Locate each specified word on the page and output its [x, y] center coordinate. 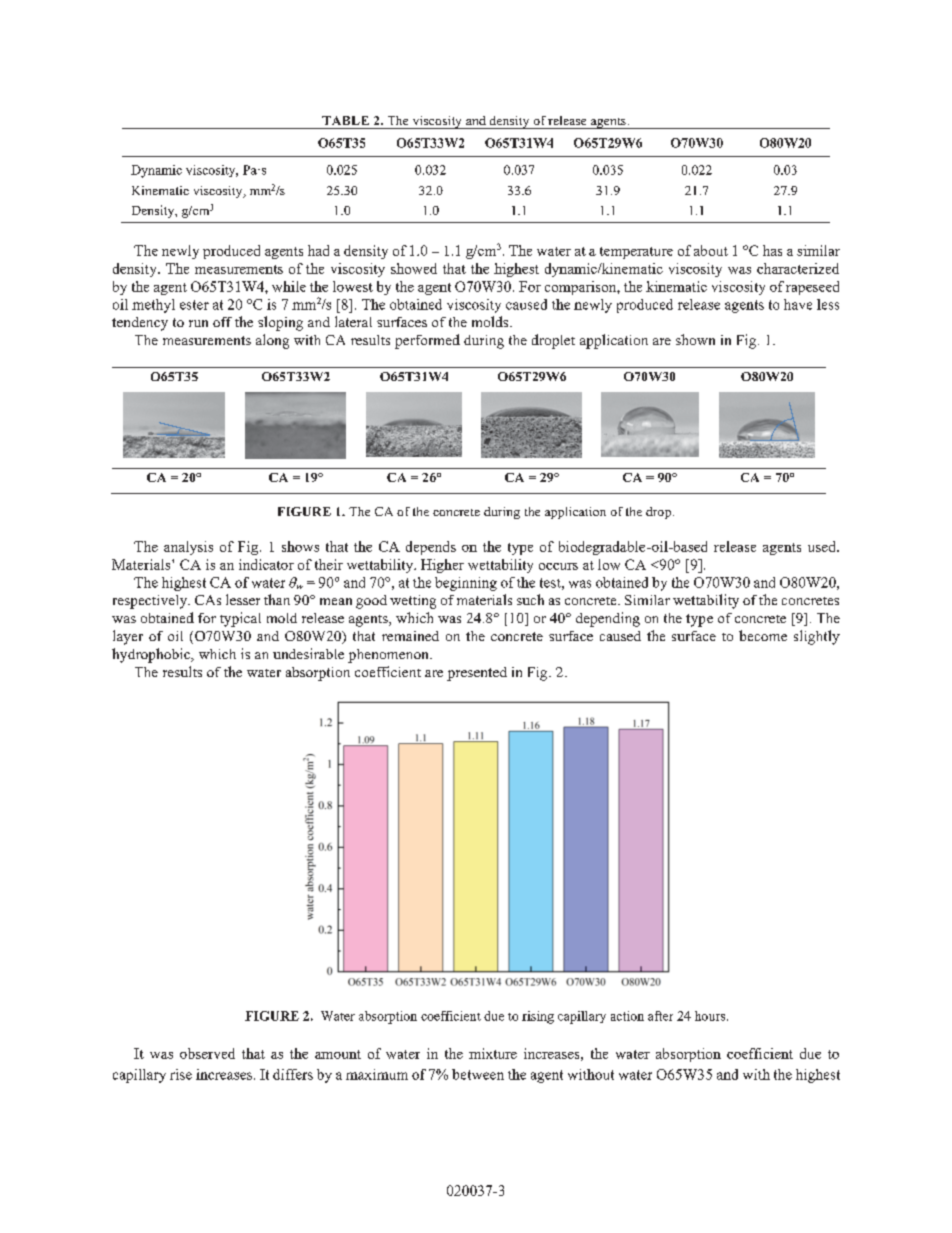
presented [477, 674]
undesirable [308, 653]
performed [427, 341]
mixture [493, 1053]
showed [414, 268]
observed [207, 1053]
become [763, 635]
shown [695, 339]
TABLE [345, 120]
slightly [817, 637]
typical [240, 619]
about [711, 250]
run [198, 323]
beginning [466, 584]
